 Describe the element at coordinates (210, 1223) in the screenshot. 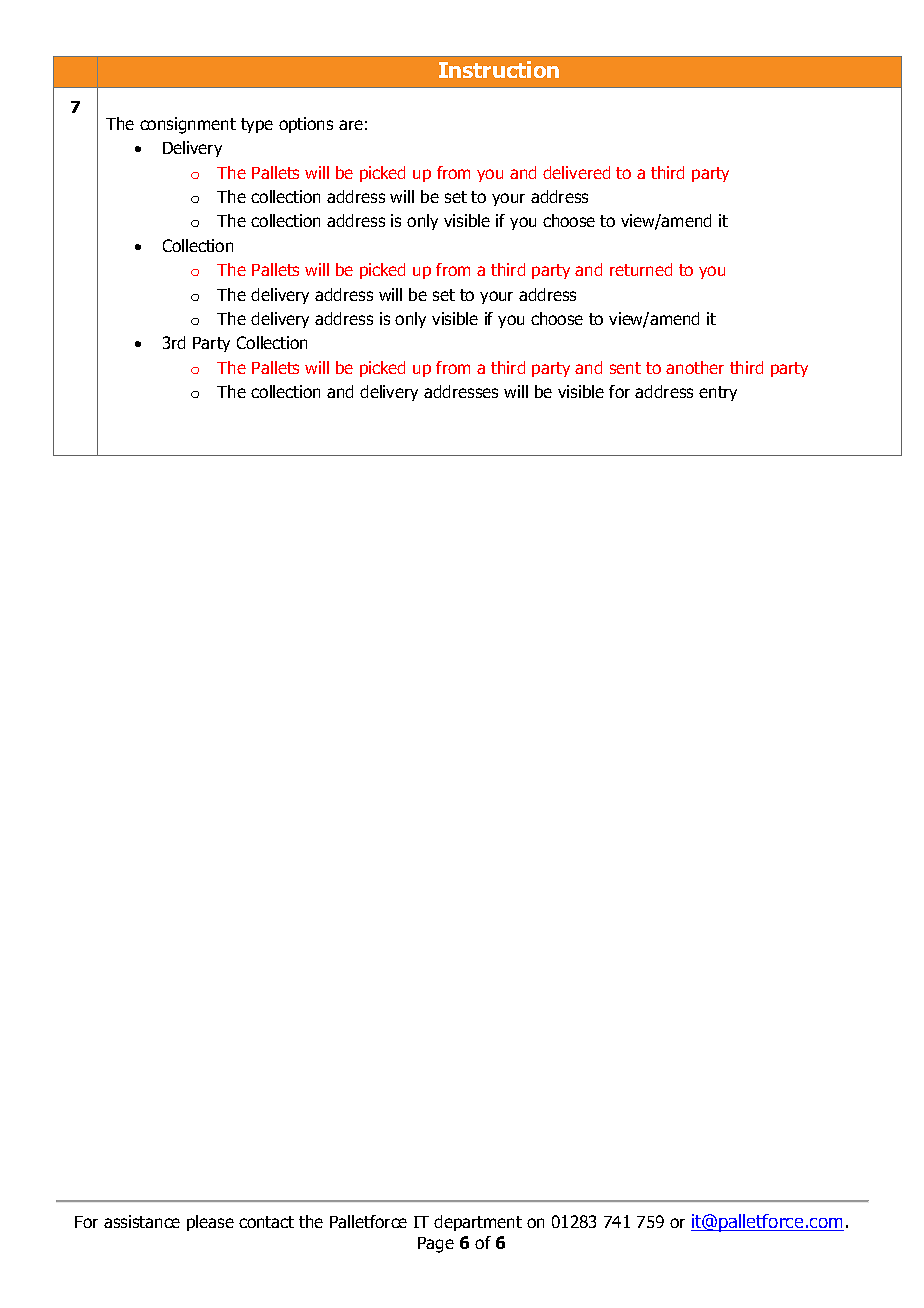

I see `please` at that location.
